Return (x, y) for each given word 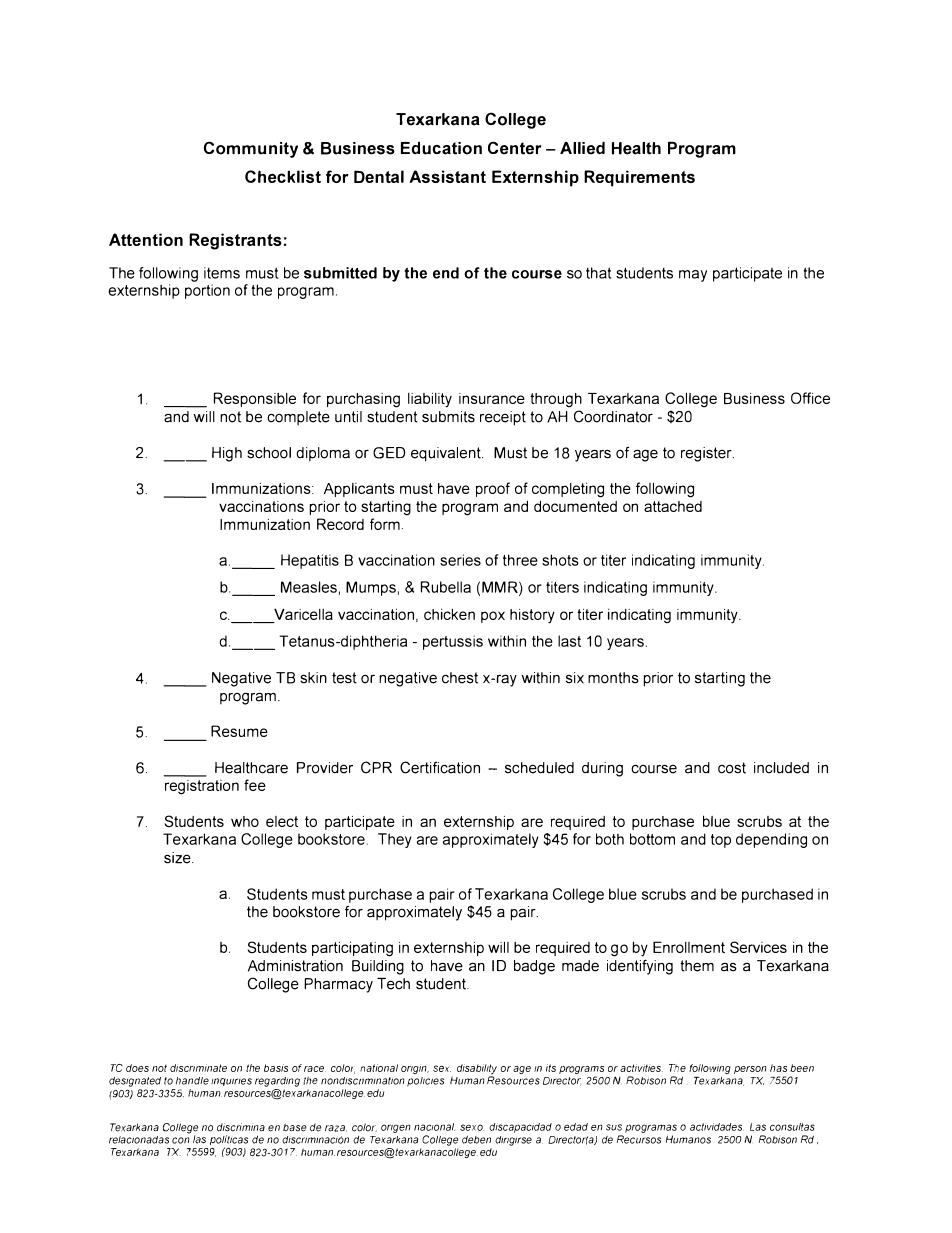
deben (476, 1139)
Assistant (447, 176)
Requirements (639, 178)
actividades (717, 1127)
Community (251, 149)
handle (192, 1081)
